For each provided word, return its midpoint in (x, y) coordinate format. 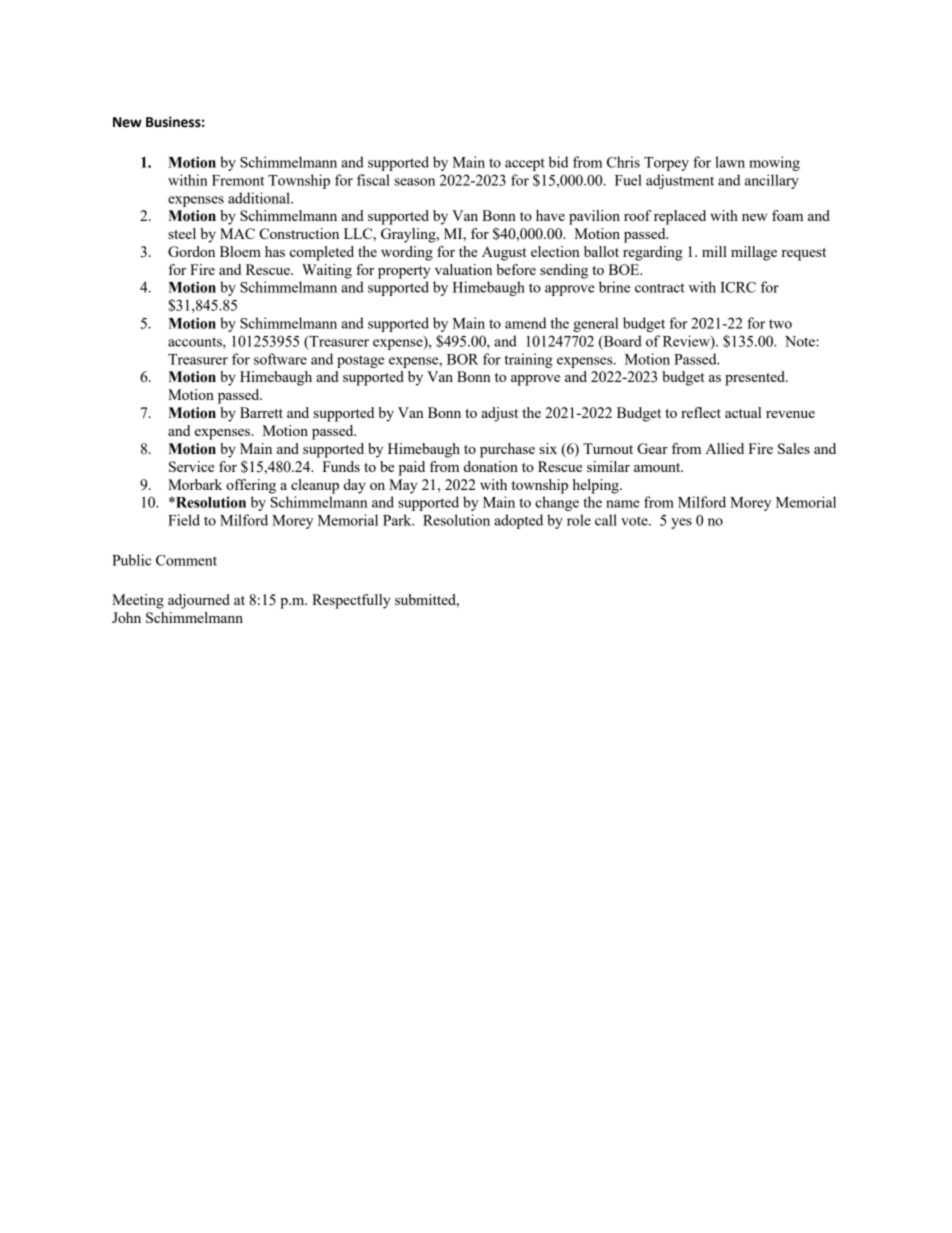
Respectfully (351, 601)
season (414, 182)
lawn (730, 162)
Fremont (238, 180)
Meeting (138, 601)
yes (681, 523)
